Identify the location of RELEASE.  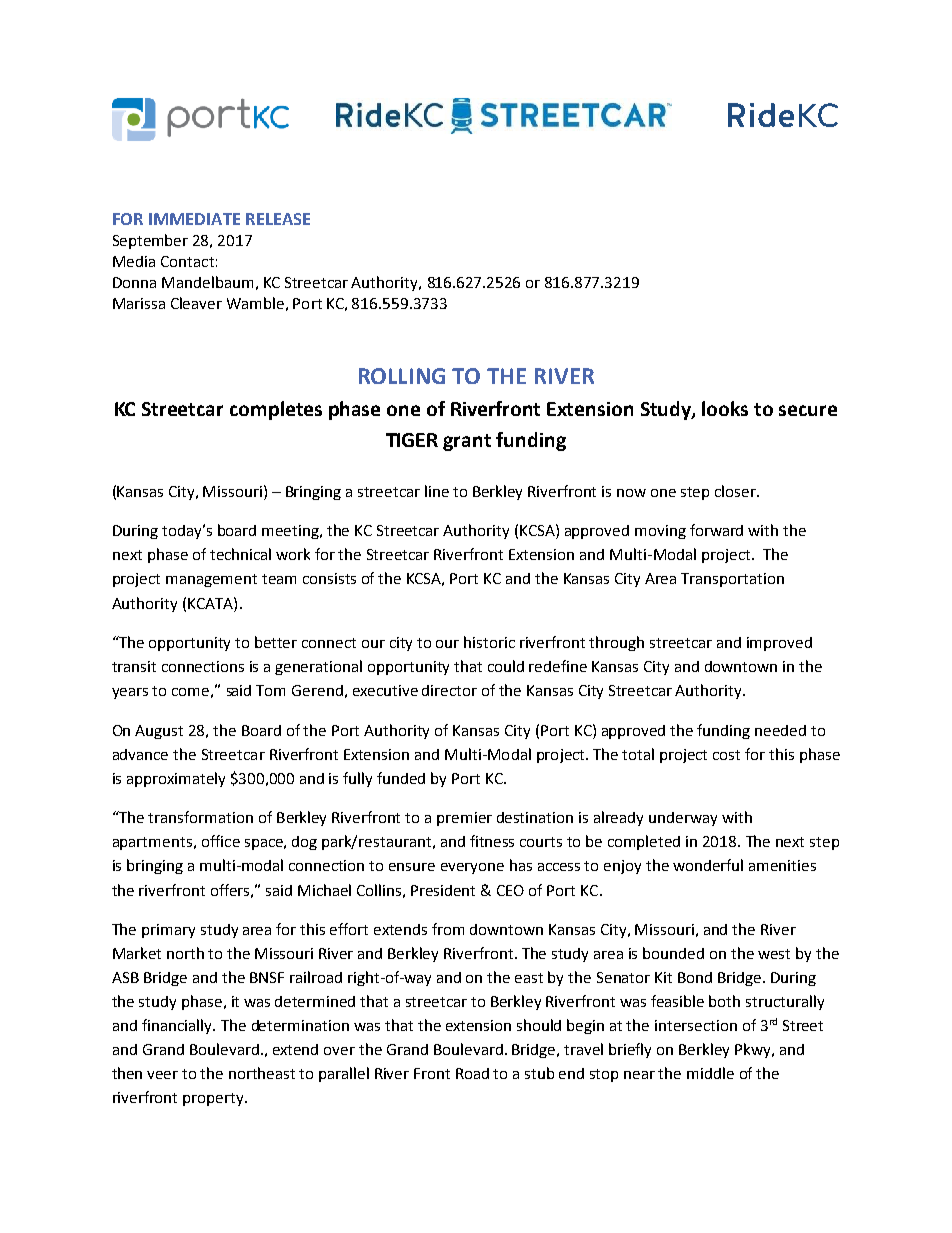
(278, 219).
